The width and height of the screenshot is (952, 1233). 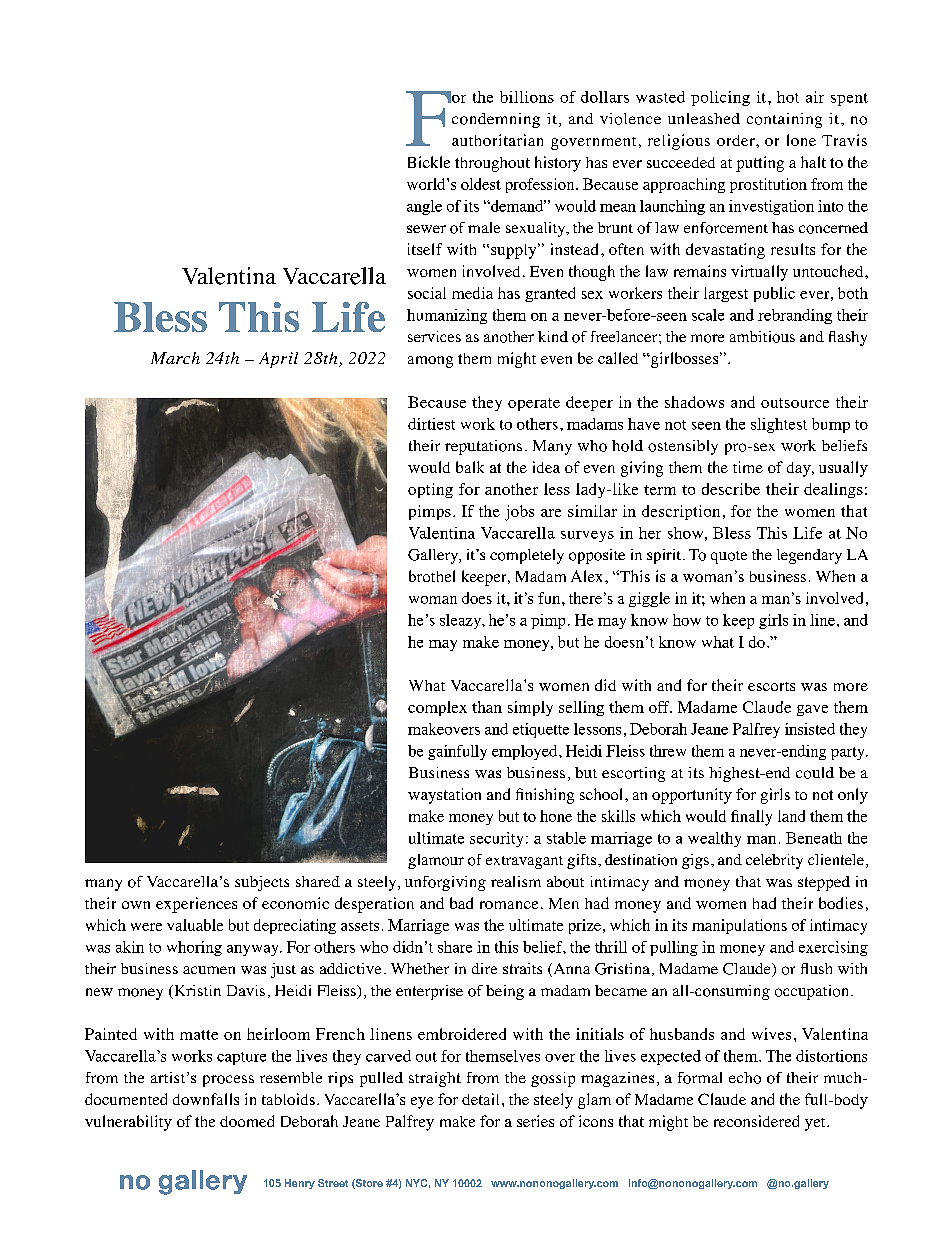 What do you see at coordinates (432, 576) in the screenshot?
I see `brothel` at bounding box center [432, 576].
